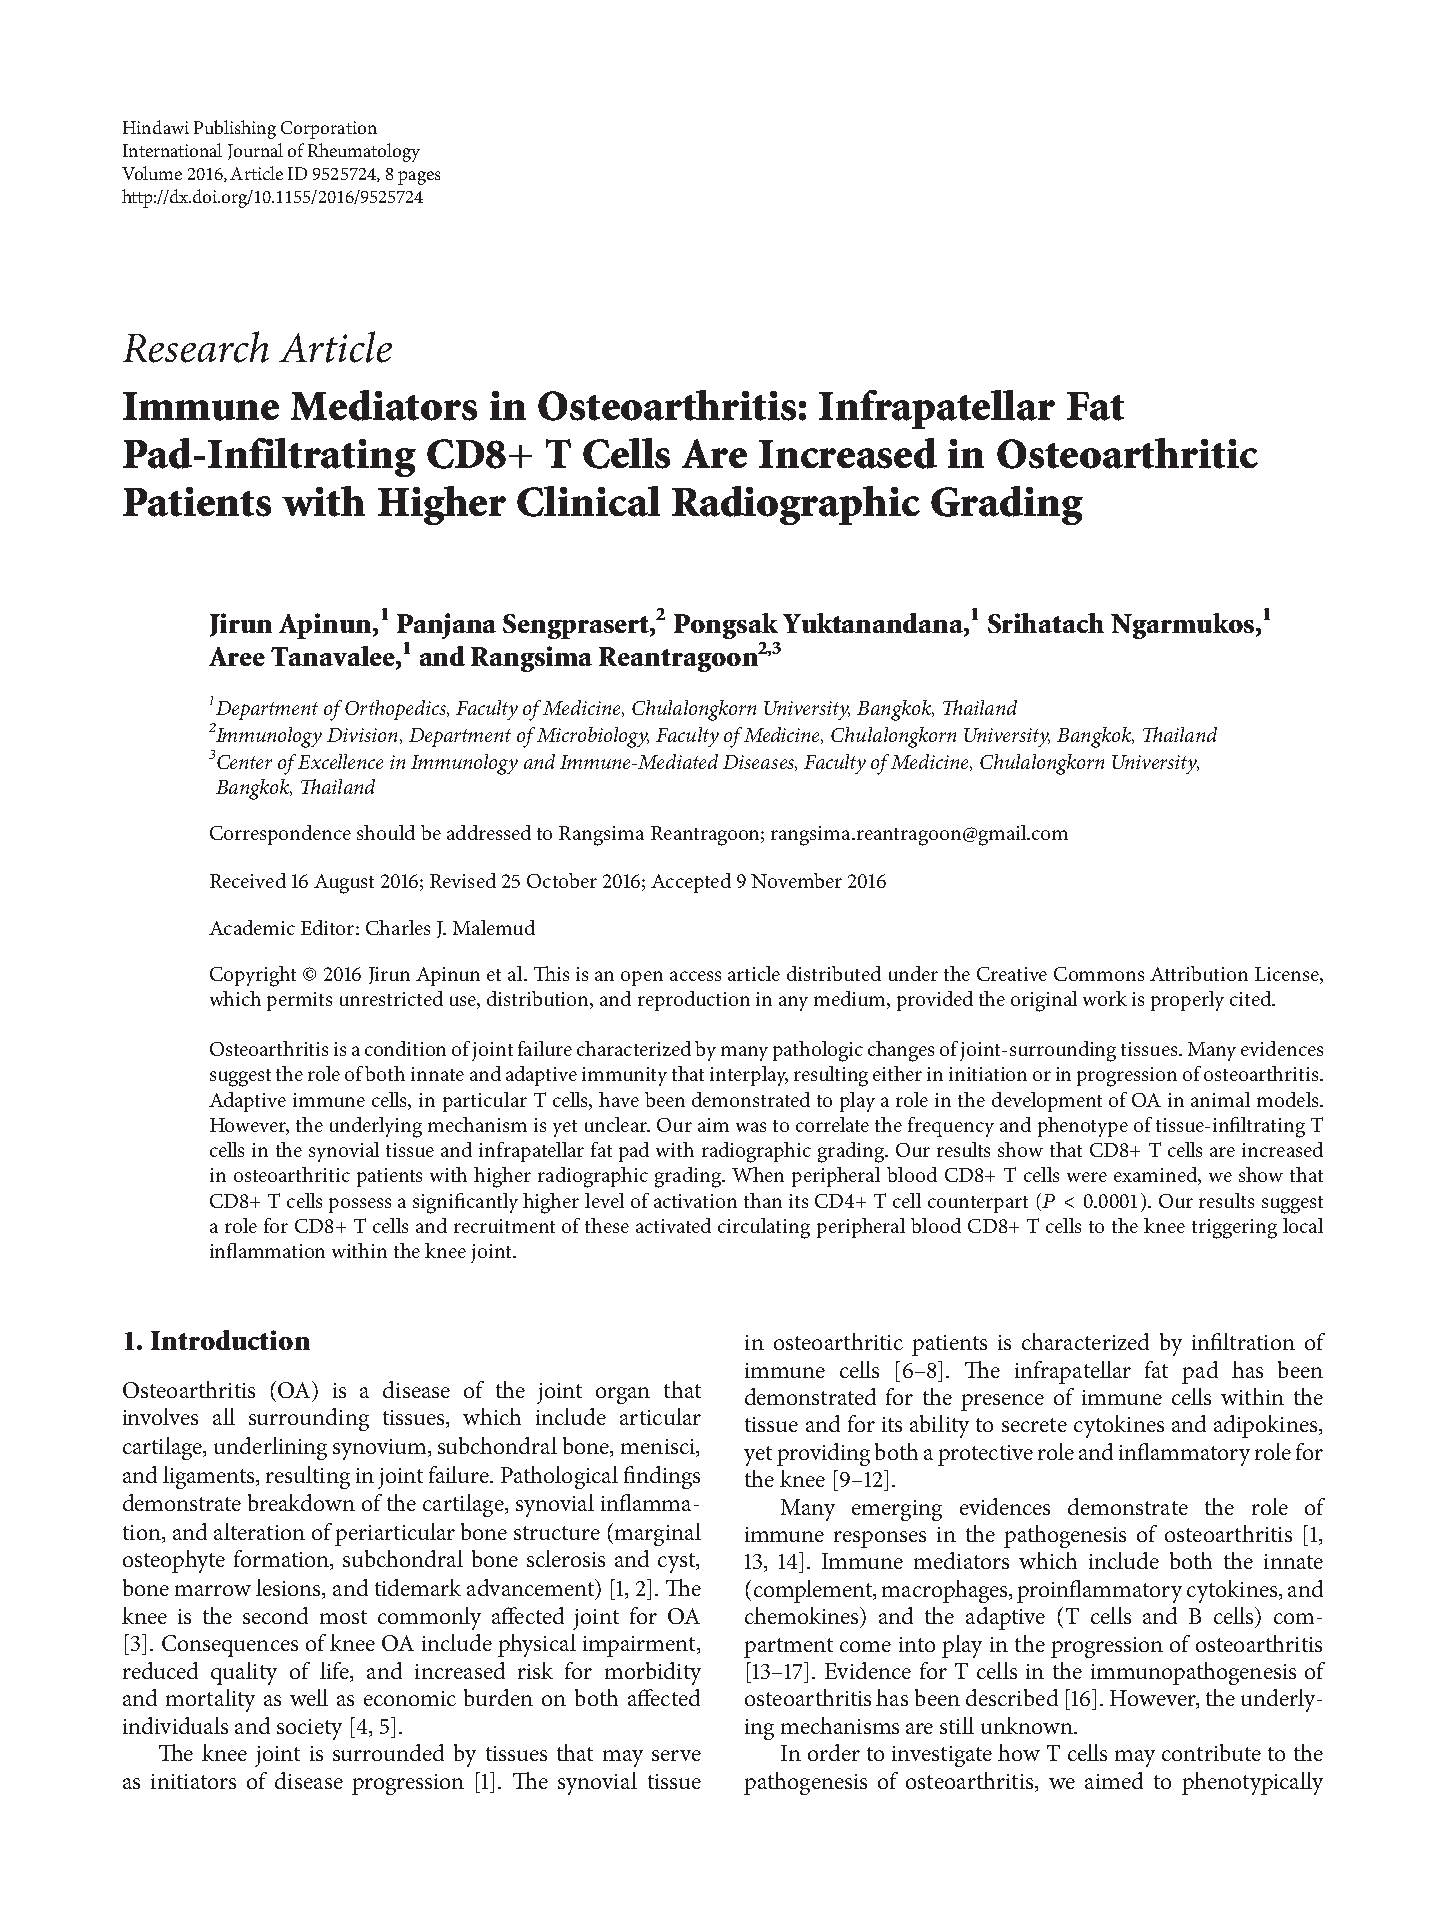 The image size is (1447, 1929). What do you see at coordinates (396, 710) in the image?
I see `Orthopedics` at bounding box center [396, 710].
